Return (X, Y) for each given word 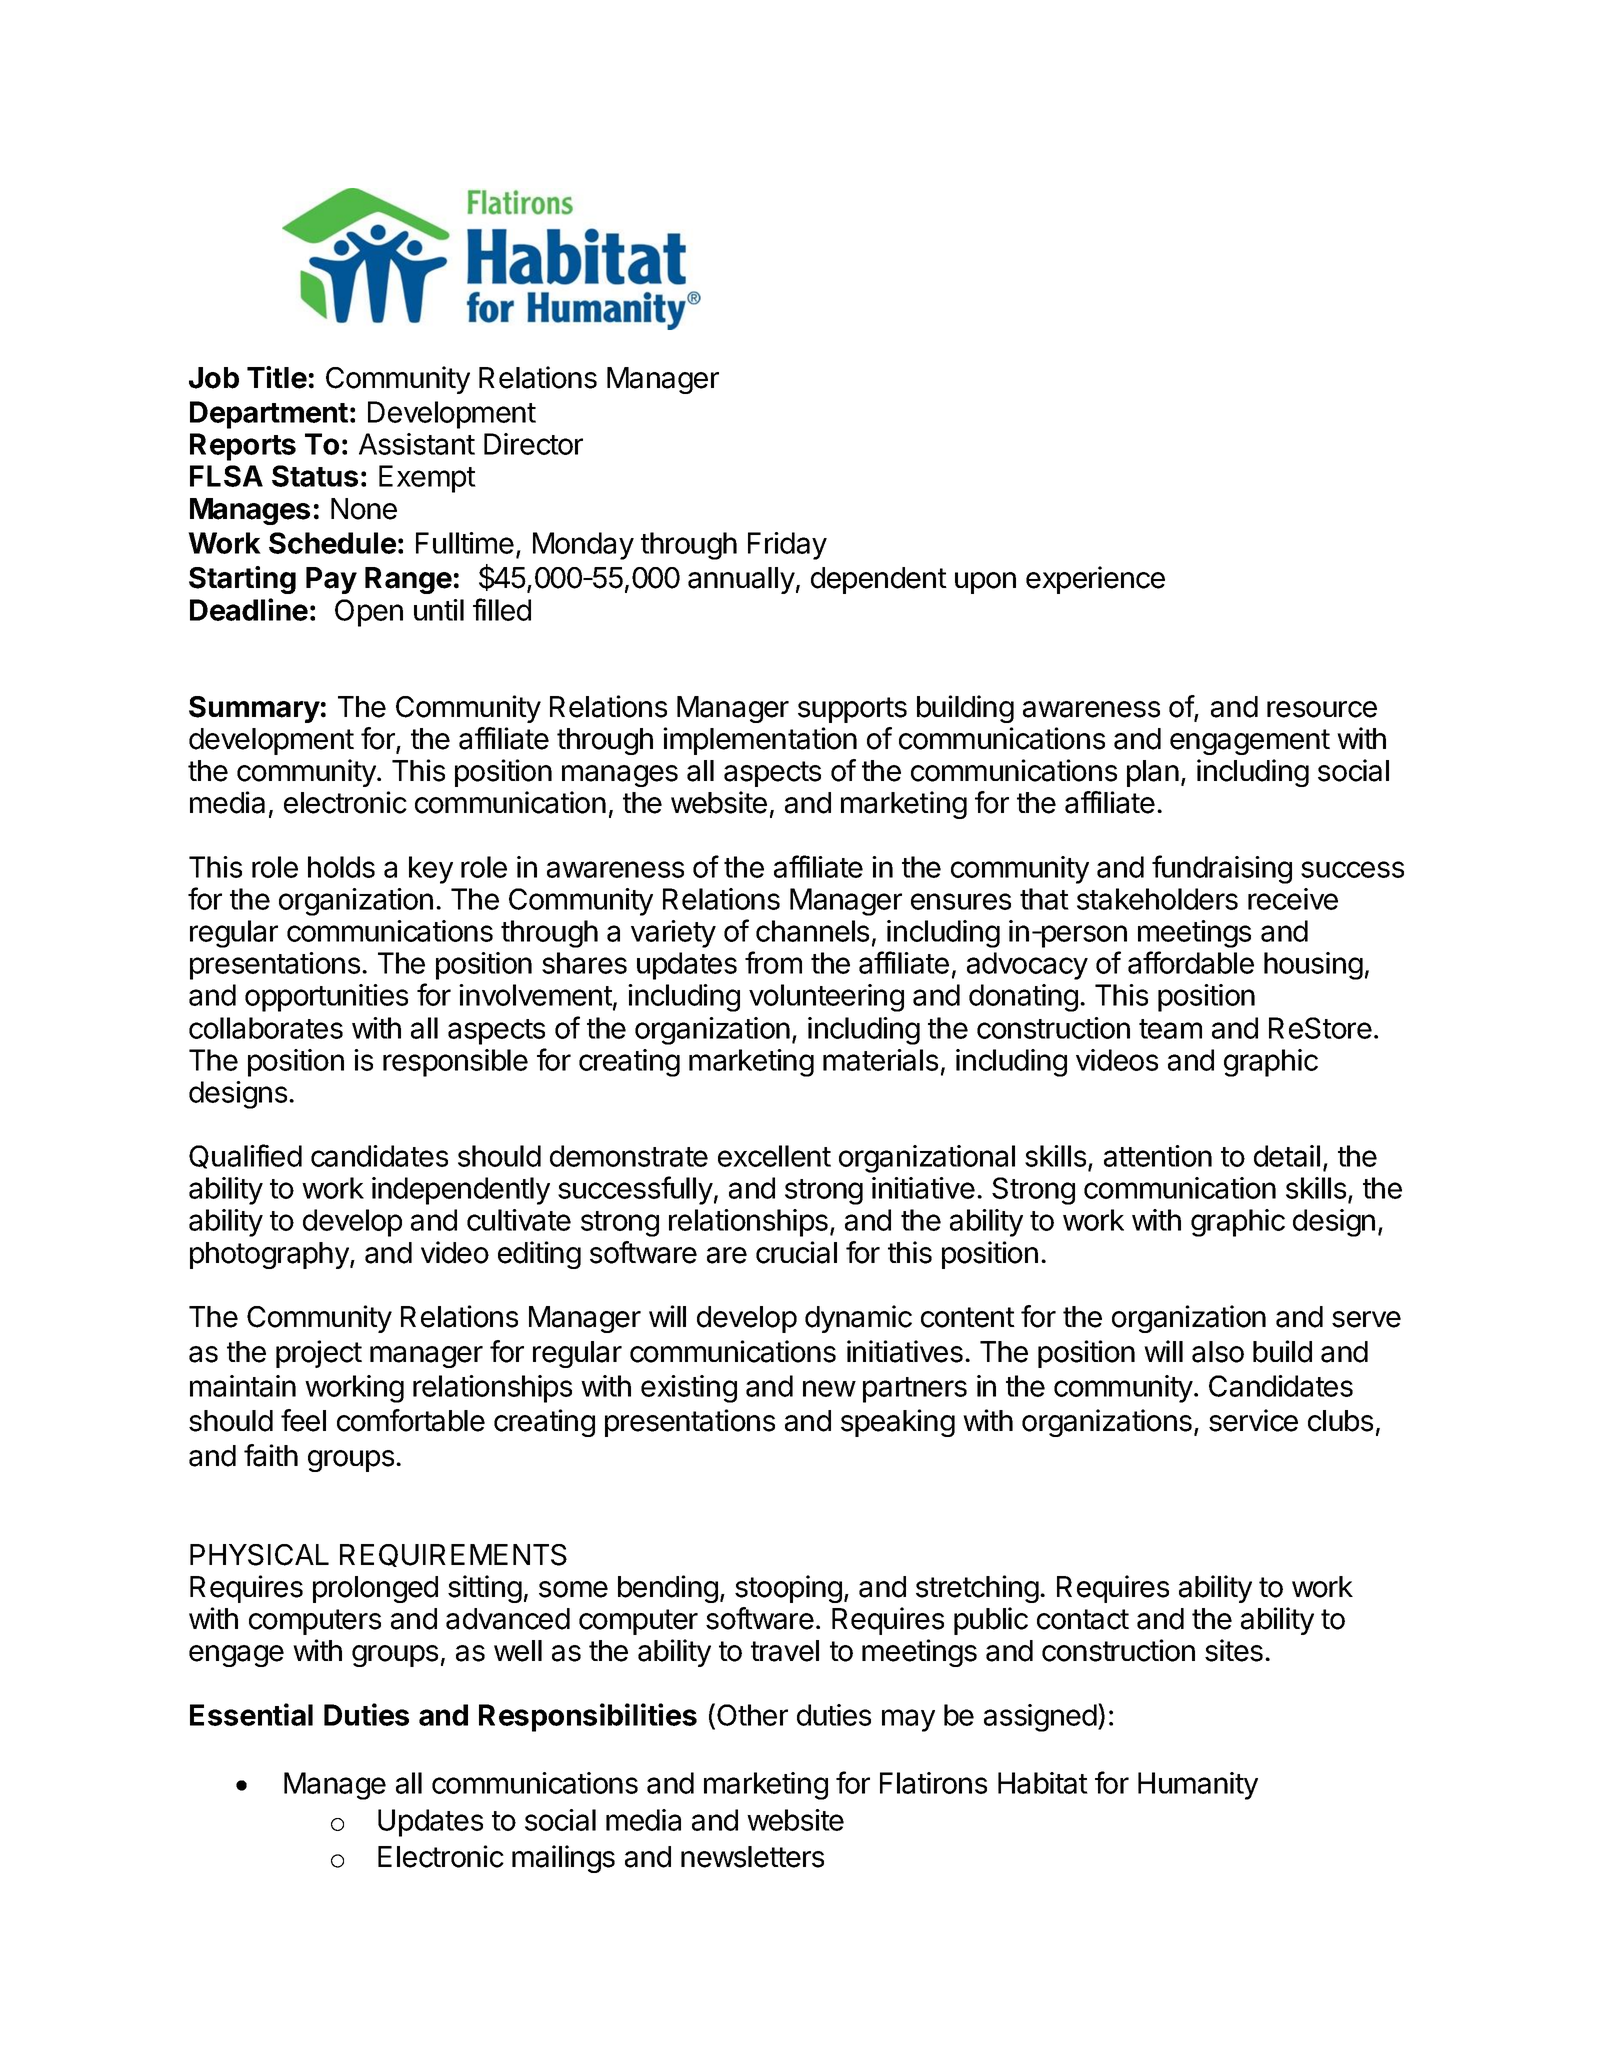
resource (1322, 709)
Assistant (417, 444)
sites (1234, 1650)
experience (1095, 580)
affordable (1191, 962)
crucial (796, 1252)
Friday (787, 546)
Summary (254, 709)
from (773, 962)
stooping (788, 1589)
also (1218, 1352)
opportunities (326, 998)
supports (852, 710)
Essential (251, 1714)
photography (270, 1255)
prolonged (375, 1589)
